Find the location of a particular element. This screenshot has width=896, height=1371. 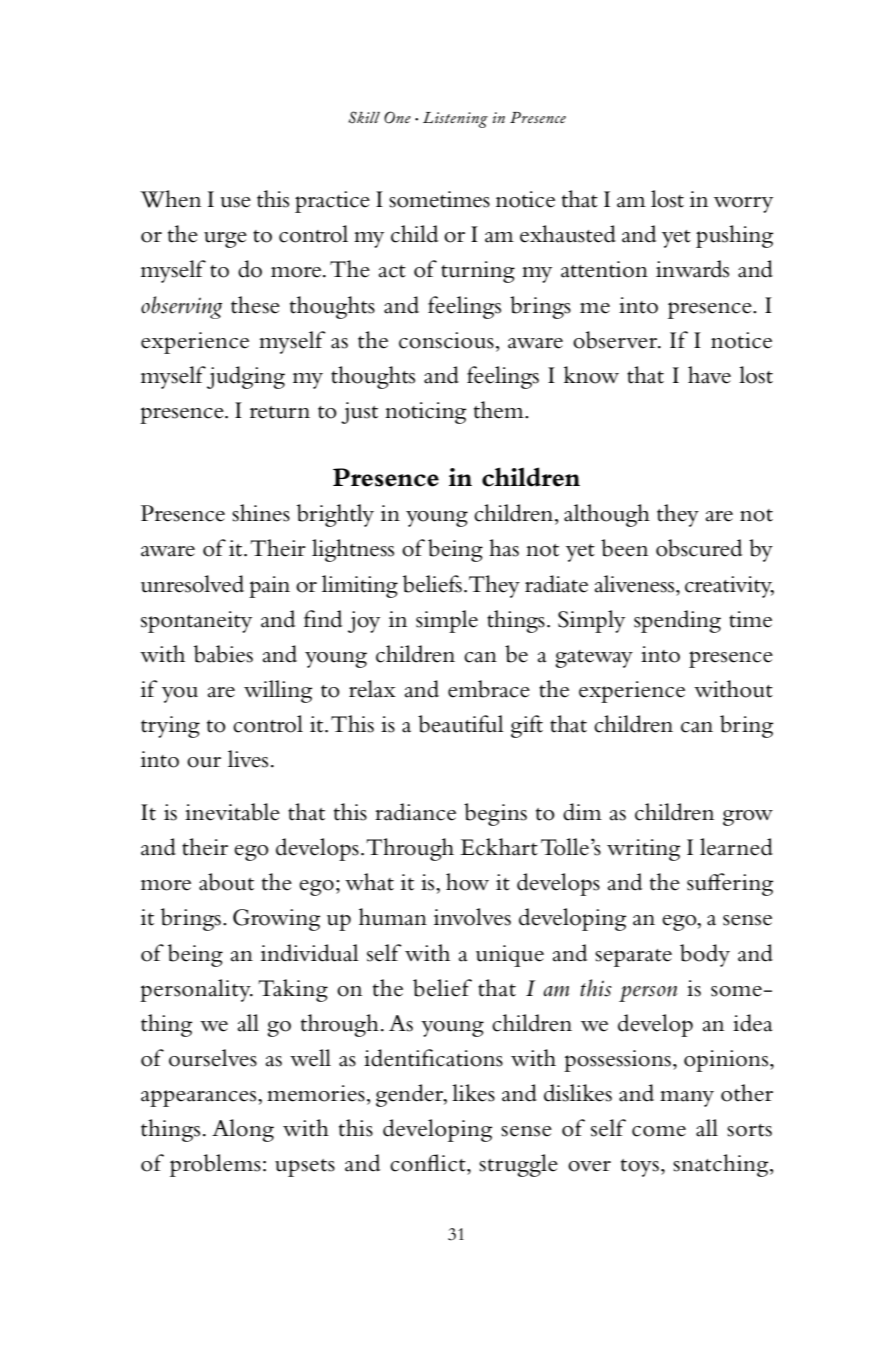

use is located at coordinates (235, 202).
